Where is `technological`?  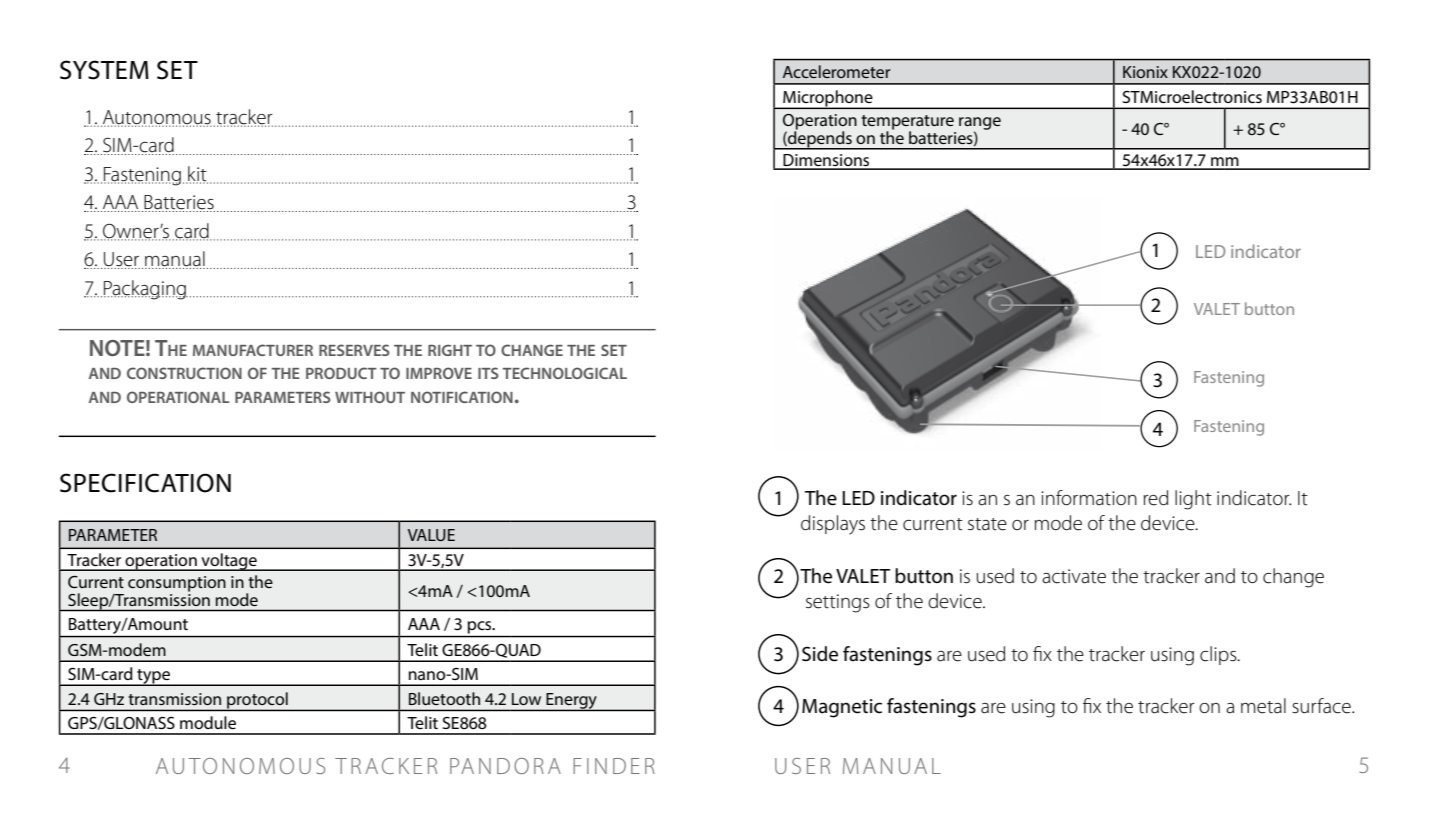 technological is located at coordinates (565, 373).
